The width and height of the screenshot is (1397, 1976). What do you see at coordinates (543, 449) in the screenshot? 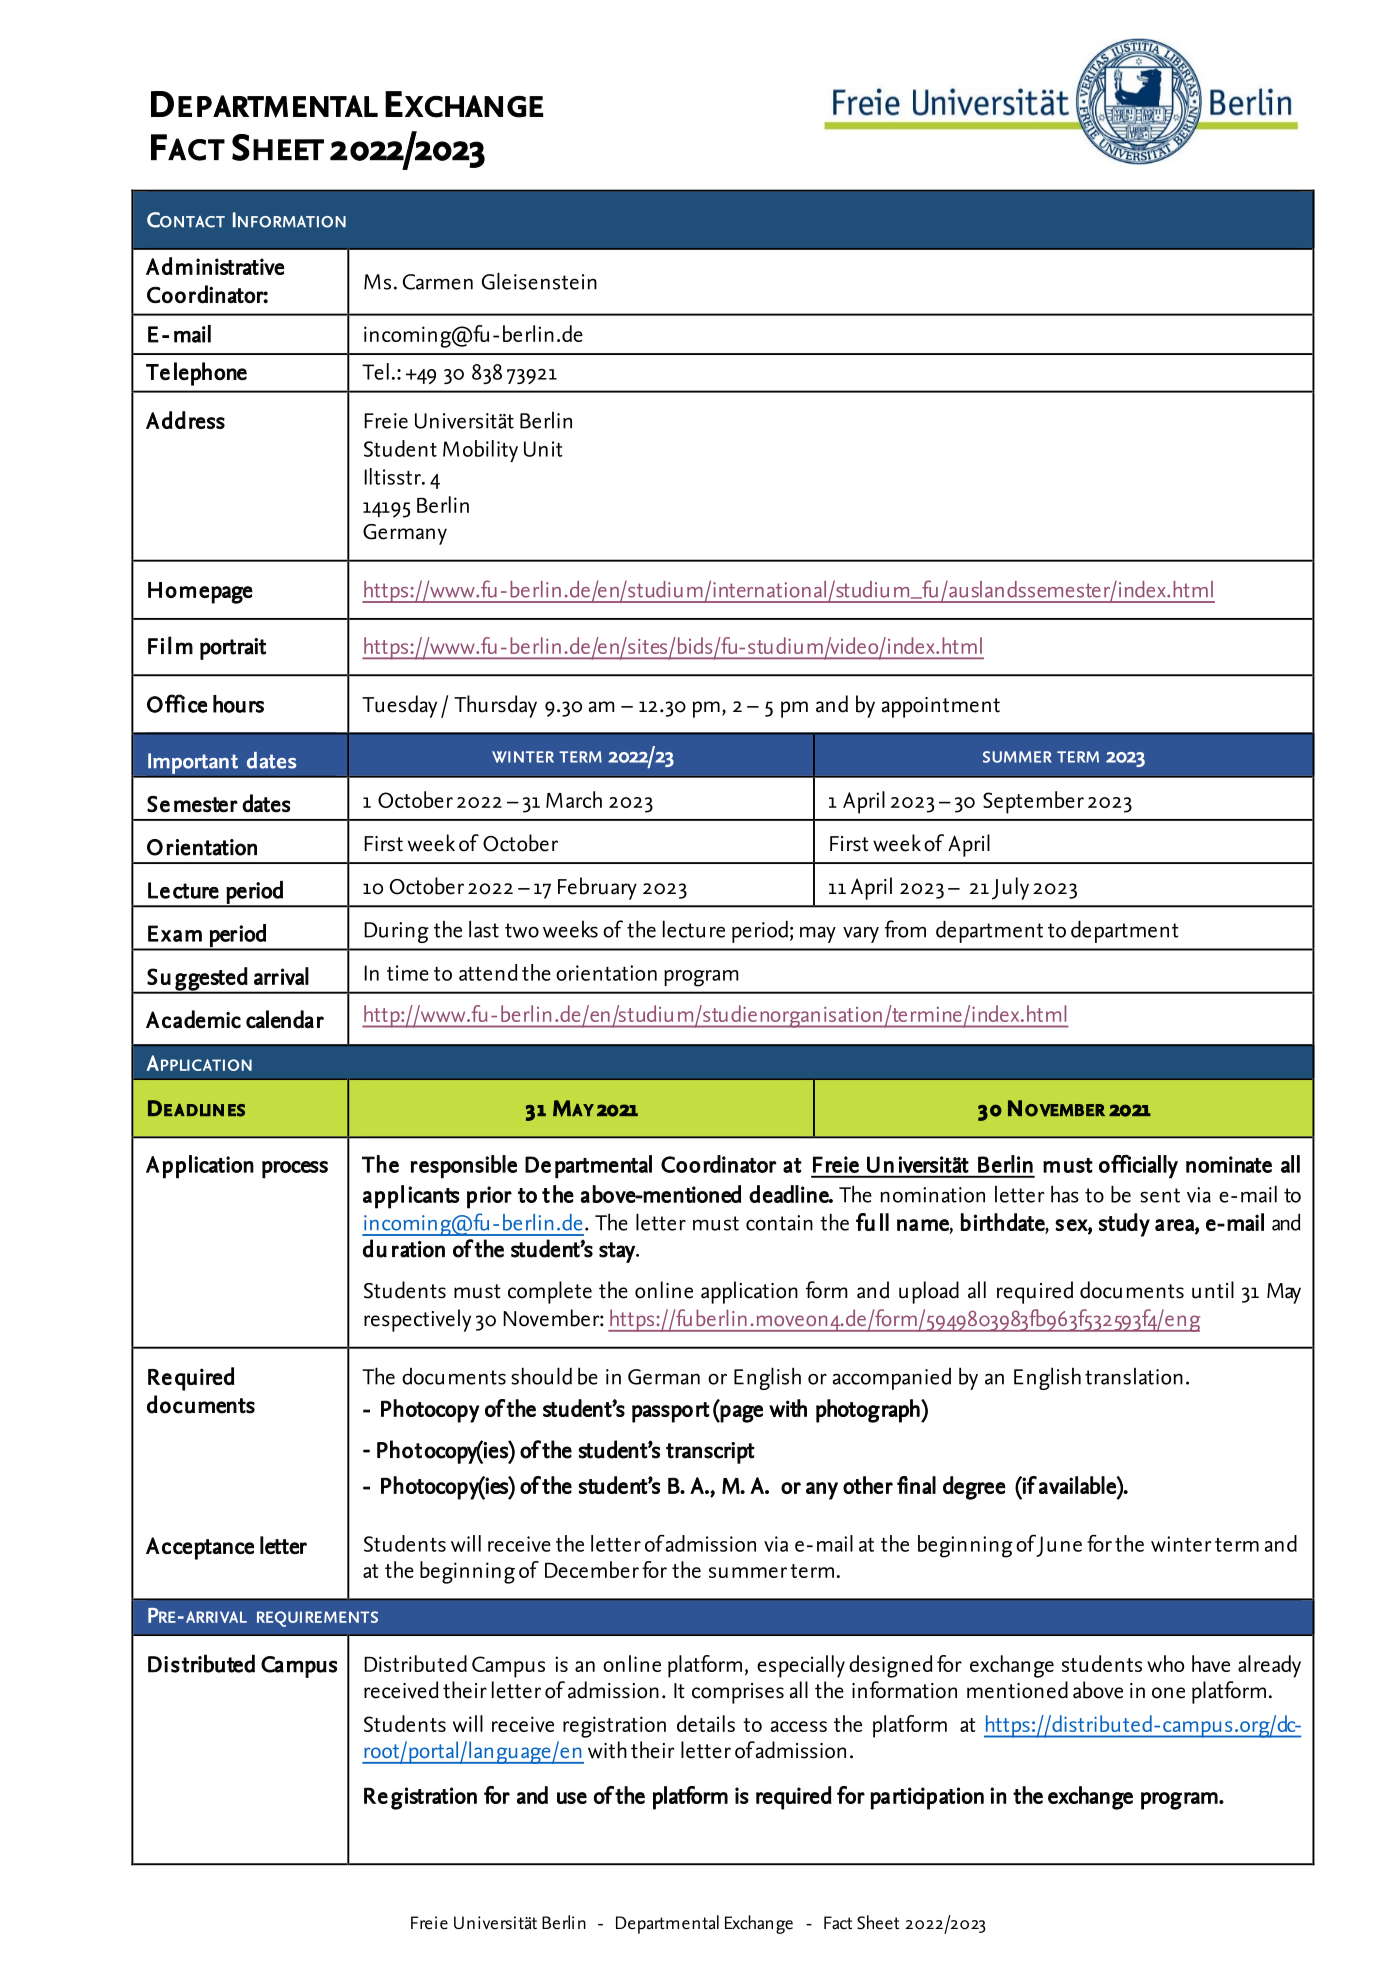
I see `Unit` at bounding box center [543, 449].
